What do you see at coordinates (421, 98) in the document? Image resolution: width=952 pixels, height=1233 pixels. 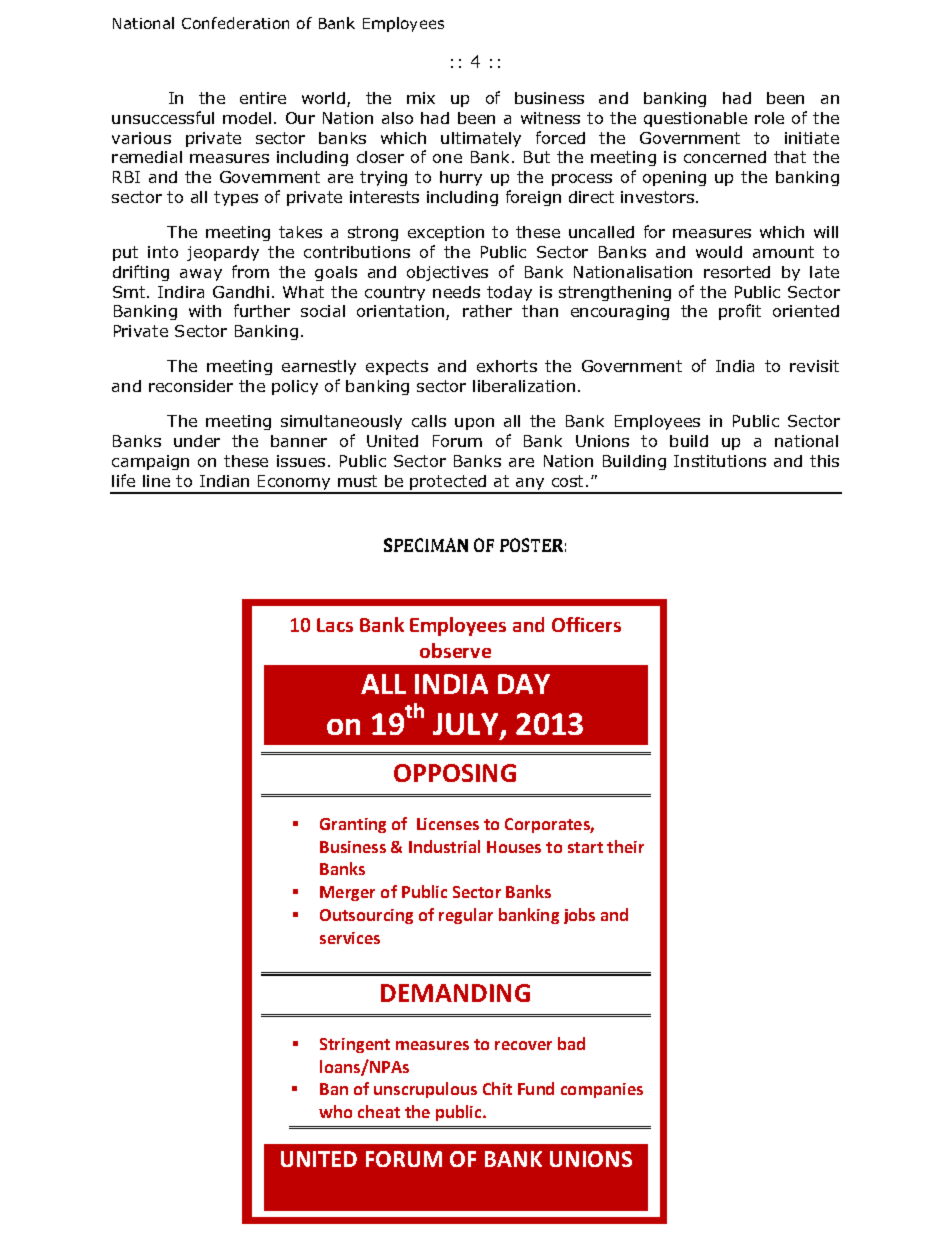 I see `mix` at bounding box center [421, 98].
